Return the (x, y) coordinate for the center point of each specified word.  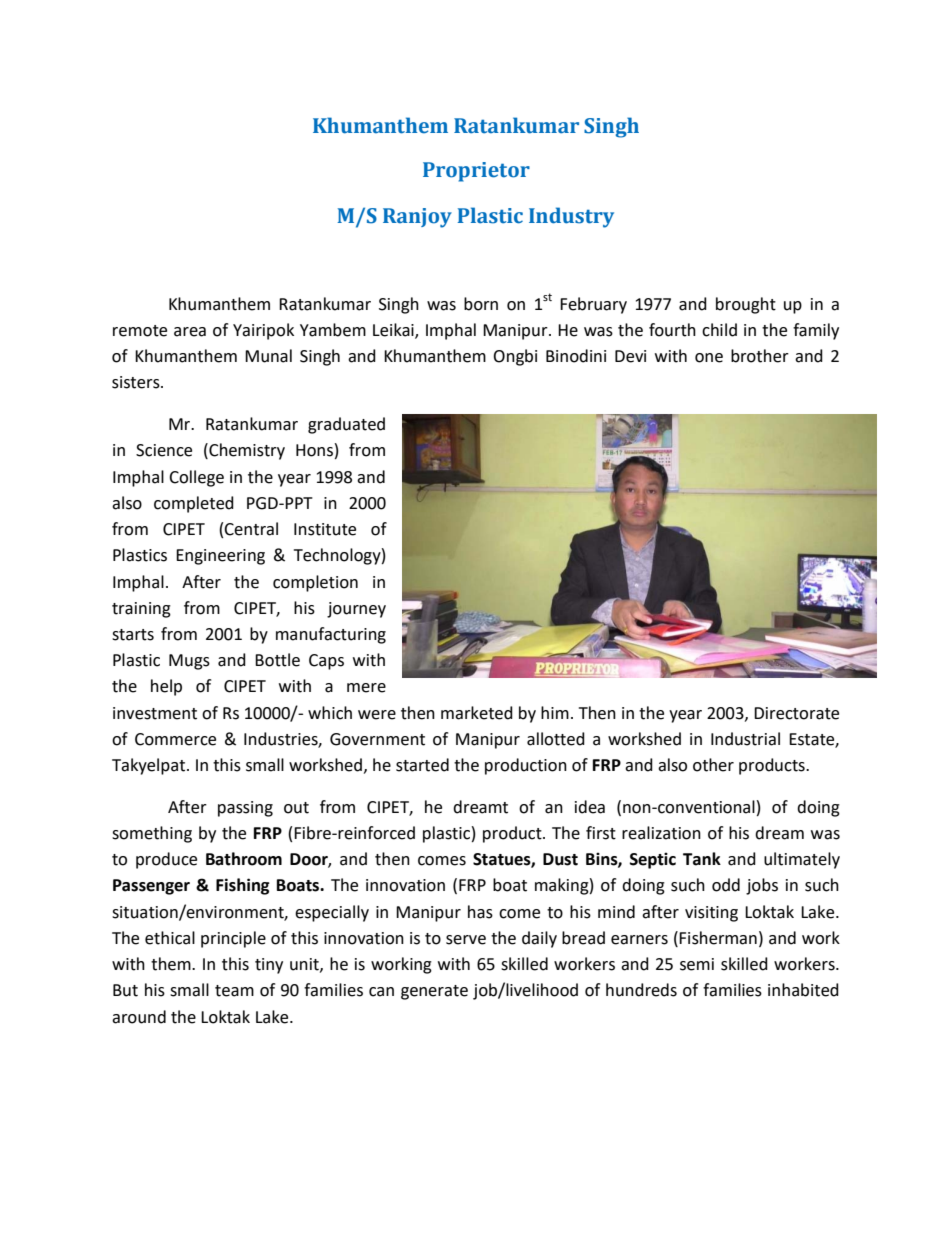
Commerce (175, 739)
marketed (477, 713)
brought (746, 305)
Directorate (796, 713)
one (709, 358)
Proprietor (476, 172)
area (190, 332)
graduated (346, 425)
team (234, 991)
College (196, 478)
